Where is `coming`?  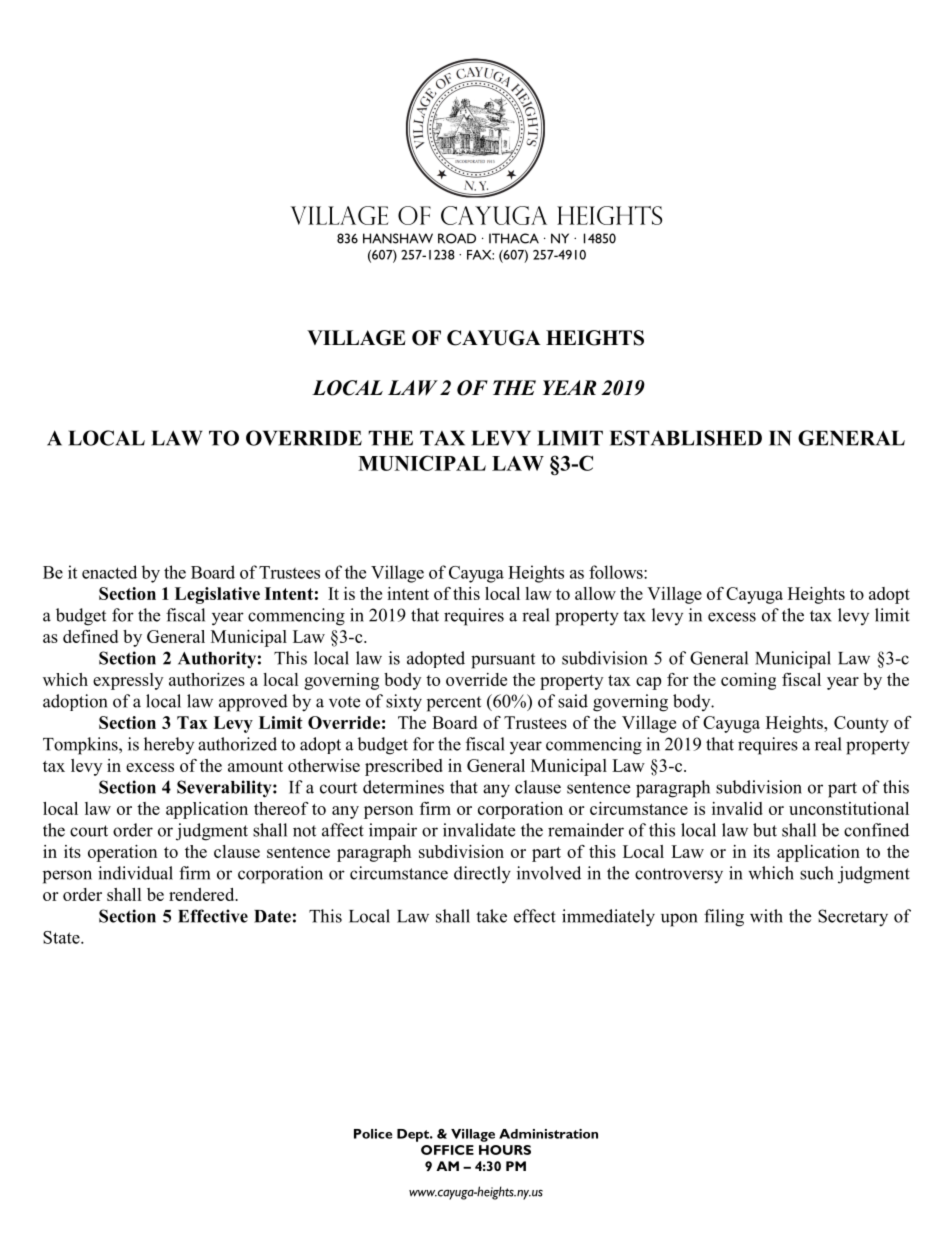
coming is located at coordinates (748, 681).
